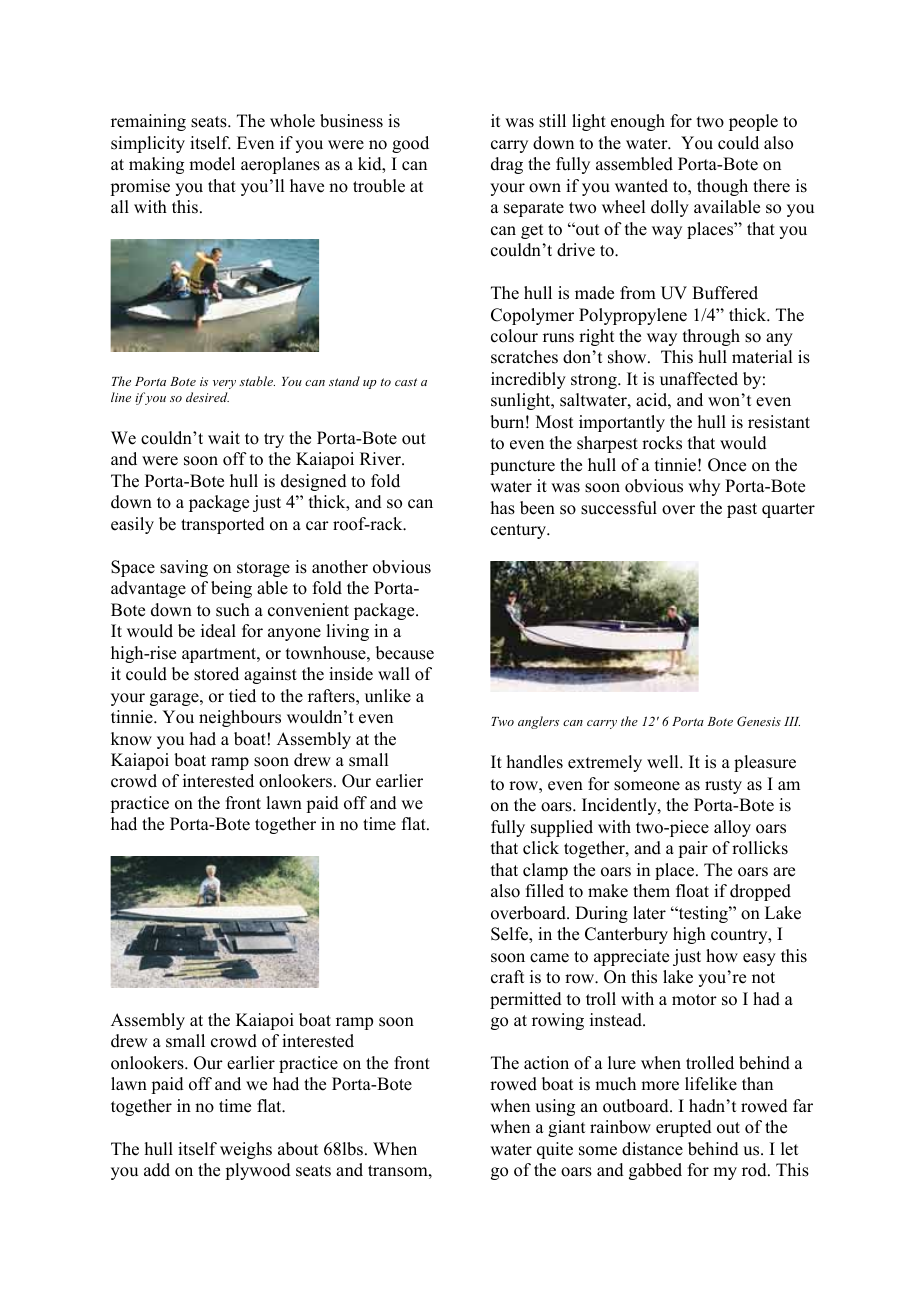 This document has width=924, height=1308. I want to click on saving, so click(184, 568).
